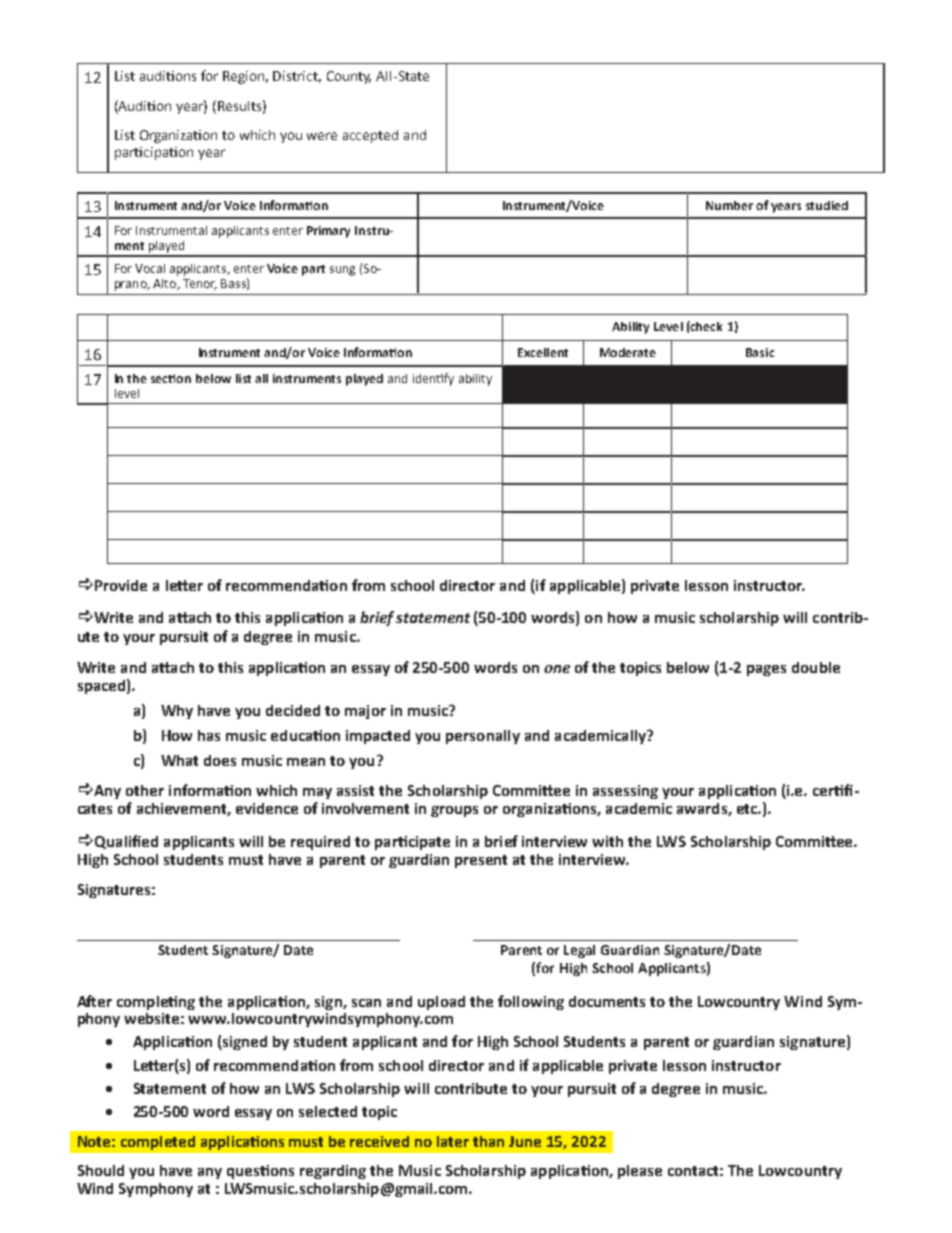 This document has height=1233, width=952. I want to click on one, so click(557, 669).
